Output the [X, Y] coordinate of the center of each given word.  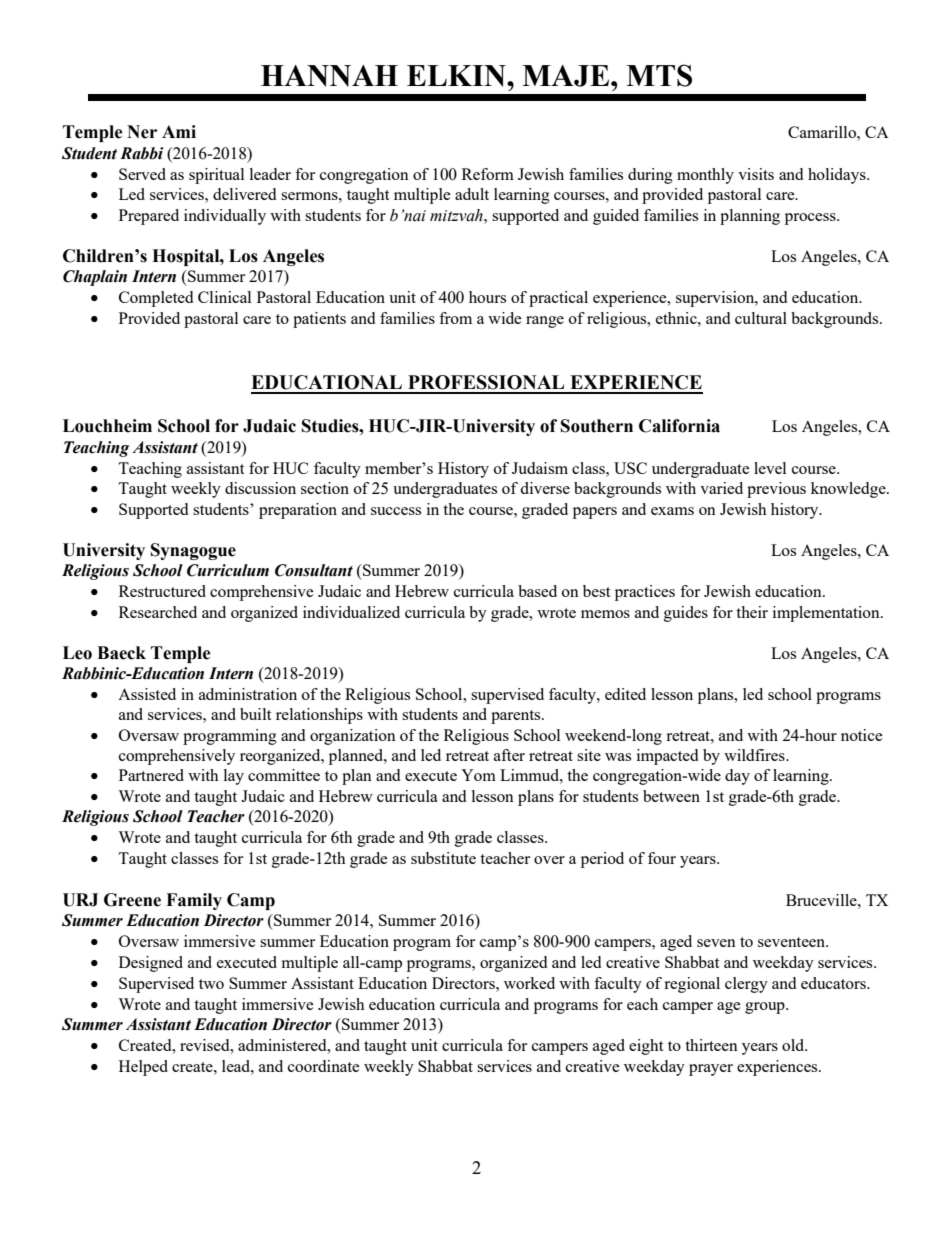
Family [194, 901]
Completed [156, 299]
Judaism [540, 468]
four [662, 858]
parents [517, 717]
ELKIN [457, 76]
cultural [761, 318]
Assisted [147, 694]
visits [756, 174]
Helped [143, 1068]
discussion [260, 488]
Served [142, 174]
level [770, 468]
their [752, 612]
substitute [443, 858]
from [455, 318]
